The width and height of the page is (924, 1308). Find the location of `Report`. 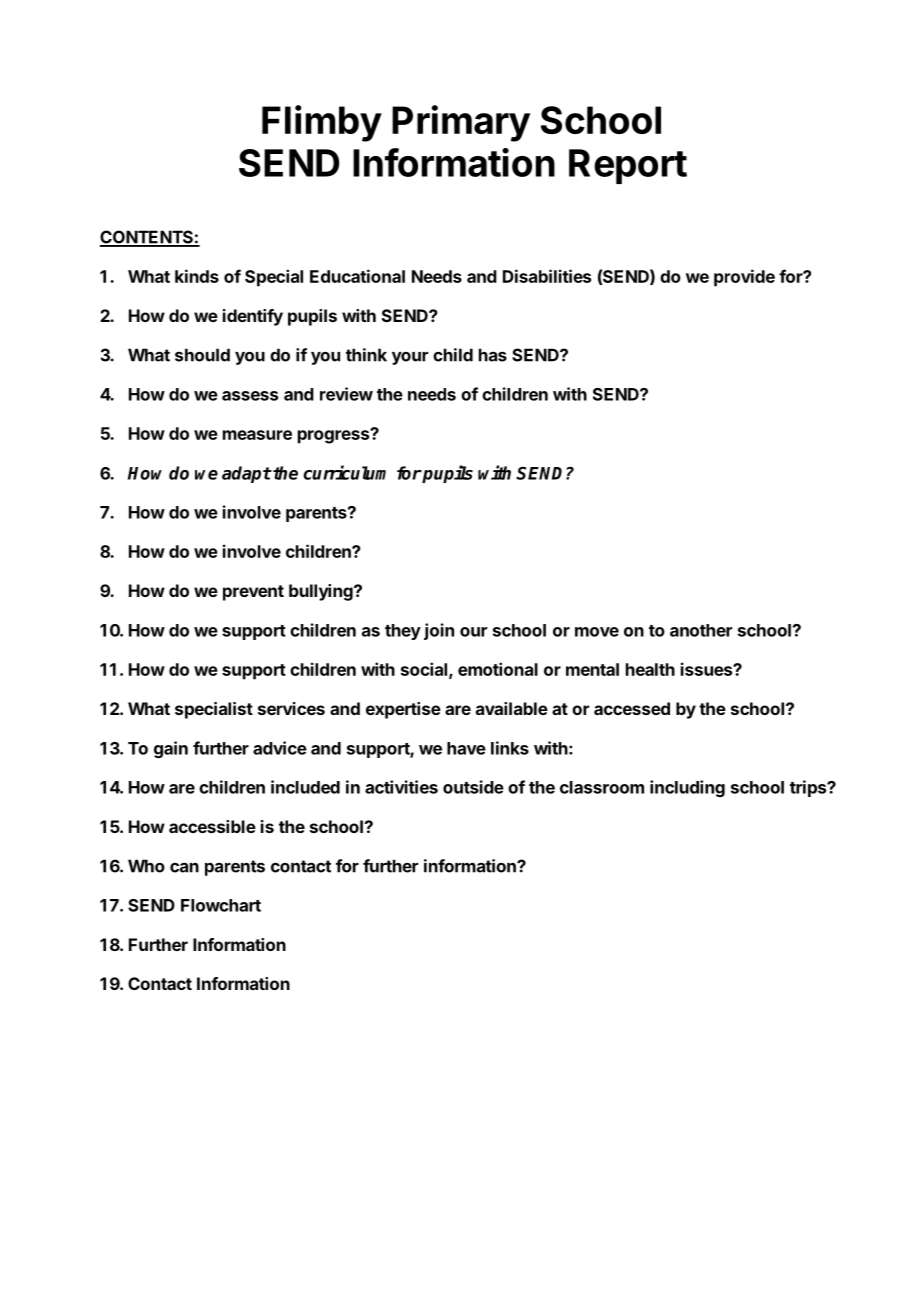

Report is located at coordinates (628, 166).
